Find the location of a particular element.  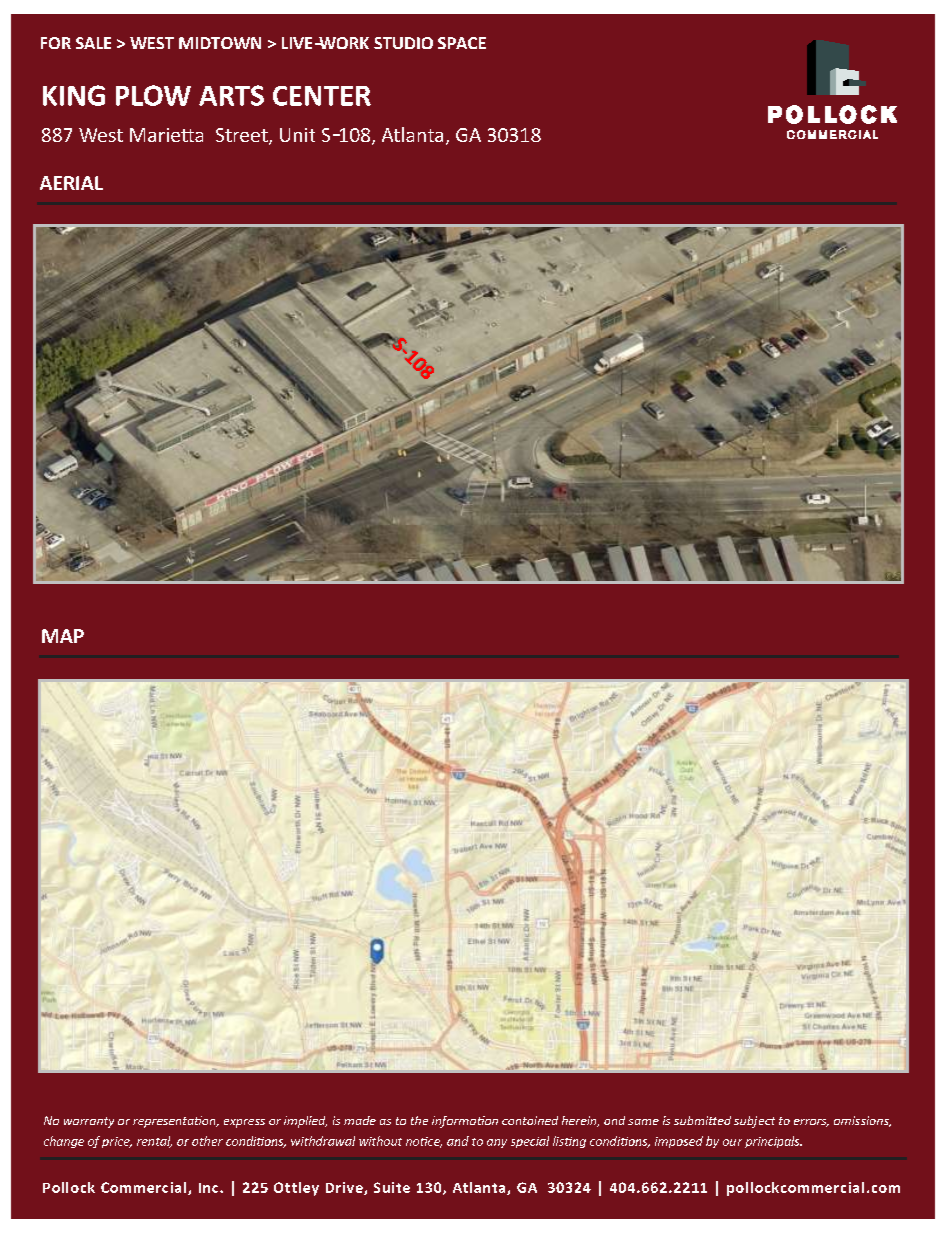

rental is located at coordinates (154, 1142).
